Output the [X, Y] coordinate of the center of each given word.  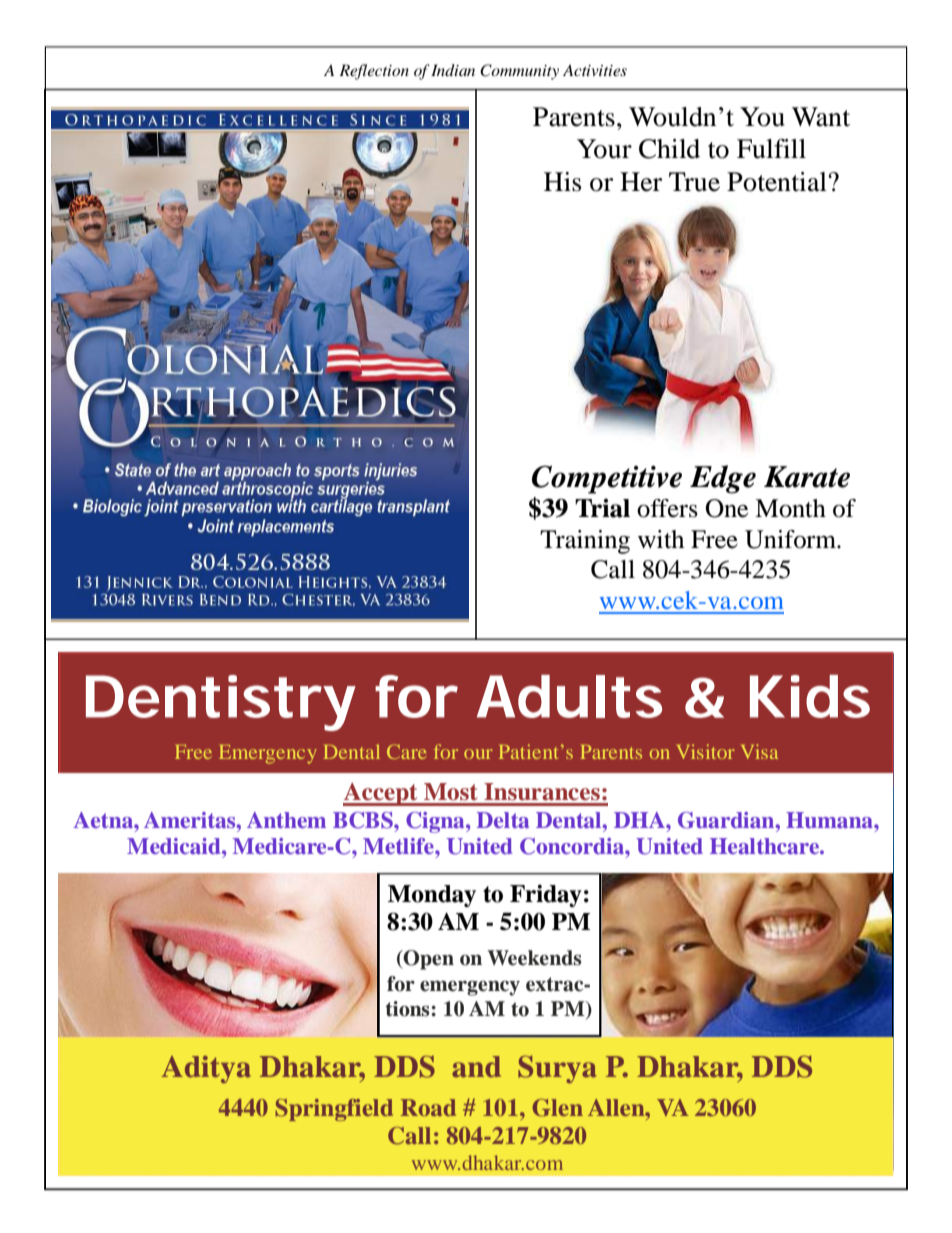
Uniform [792, 539]
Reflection [374, 72]
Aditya [206, 1069]
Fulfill [771, 149]
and [476, 1067]
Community [519, 72]
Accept [381, 794]
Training [585, 542]
